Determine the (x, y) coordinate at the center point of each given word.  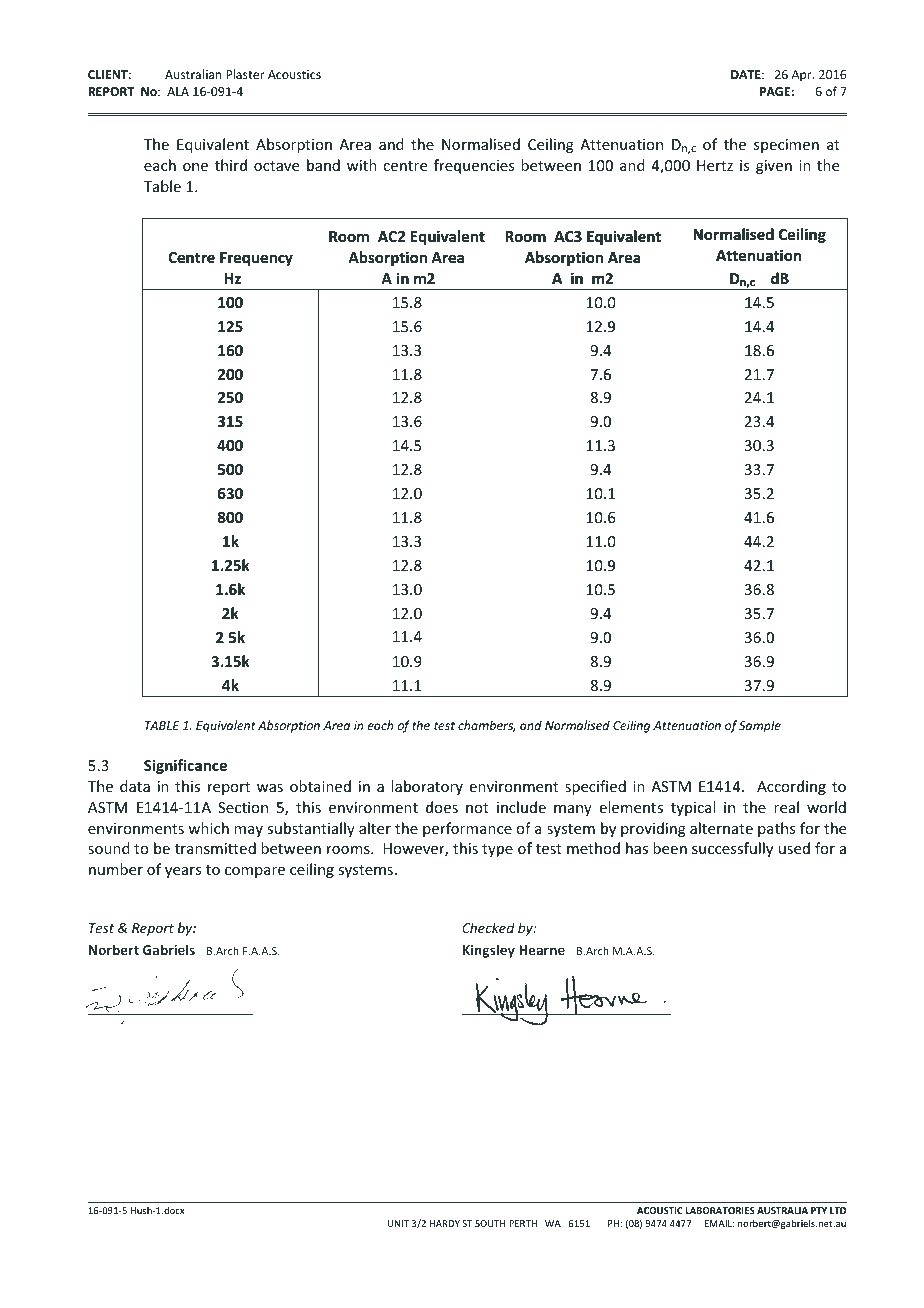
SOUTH (490, 1223)
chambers (486, 726)
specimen (786, 146)
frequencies (474, 166)
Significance (185, 766)
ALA (178, 91)
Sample (760, 726)
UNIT (398, 1223)
